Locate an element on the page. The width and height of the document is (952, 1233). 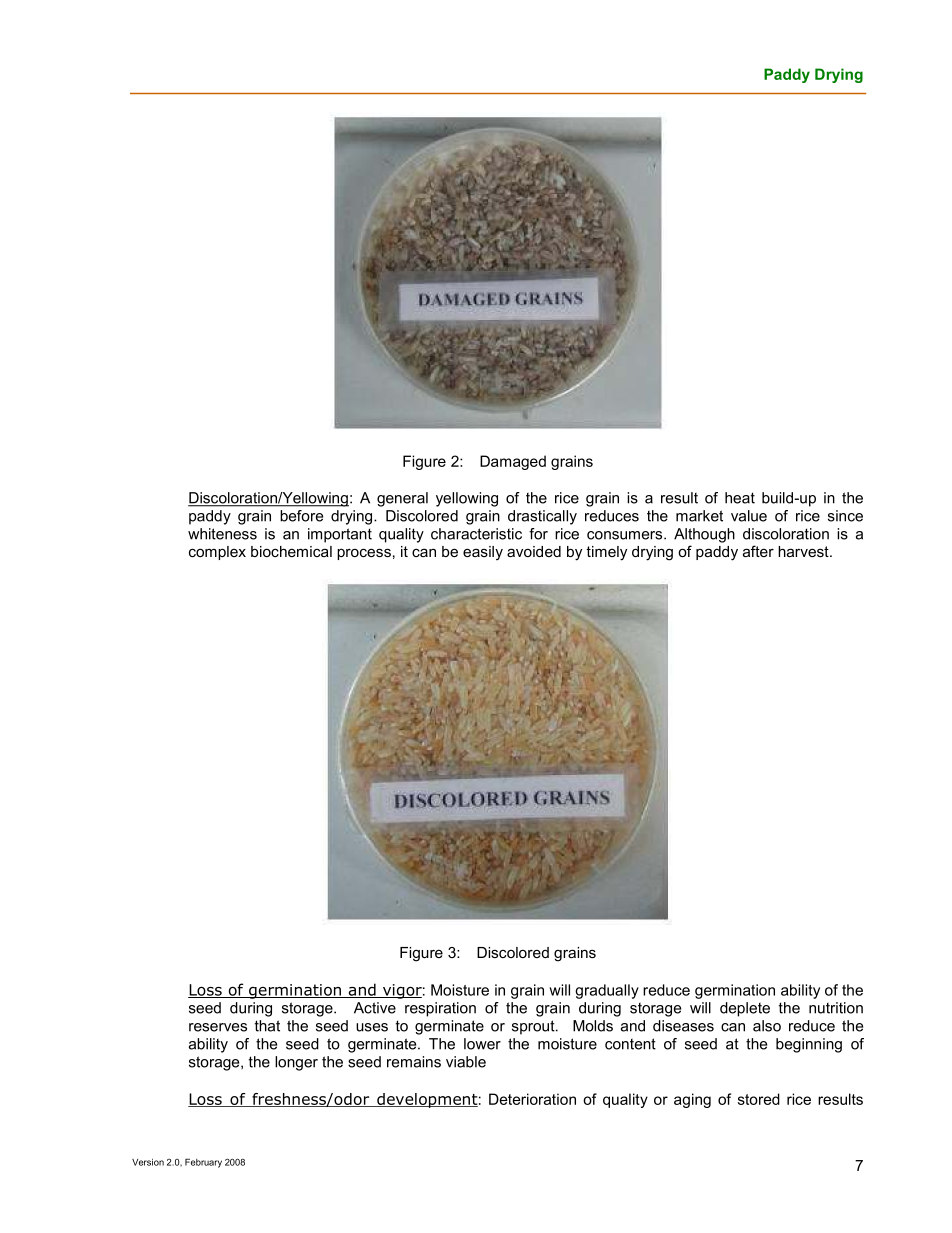
gradually is located at coordinates (607, 991).
